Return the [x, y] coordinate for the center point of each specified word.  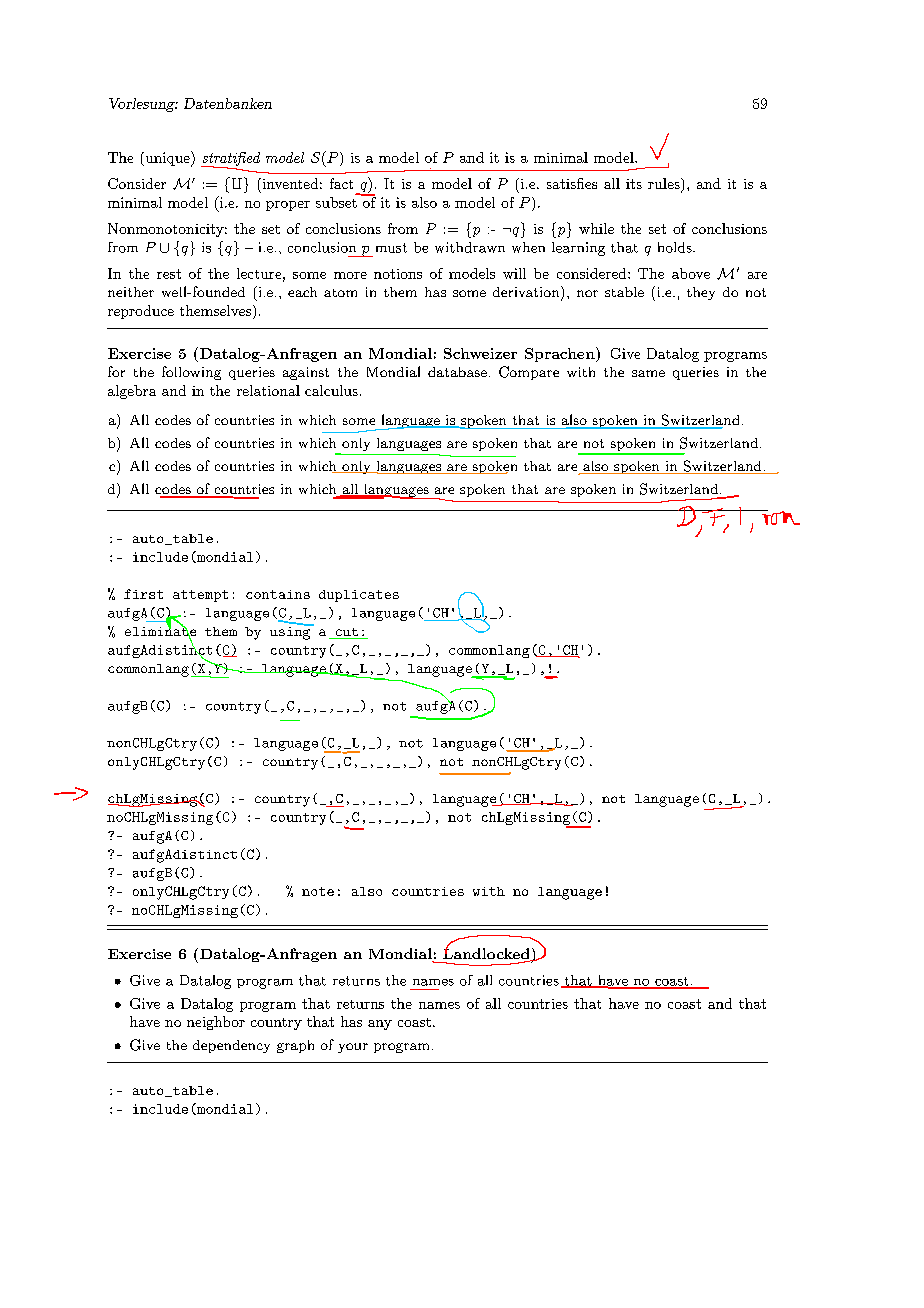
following [191, 373]
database [457, 372]
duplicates [359, 596]
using [291, 632]
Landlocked [487, 954]
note [318, 891]
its [634, 184]
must [391, 248]
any [380, 1025]
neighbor [216, 1023]
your [353, 1048]
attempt [200, 596]
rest [169, 274]
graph [295, 1046]
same [648, 373]
